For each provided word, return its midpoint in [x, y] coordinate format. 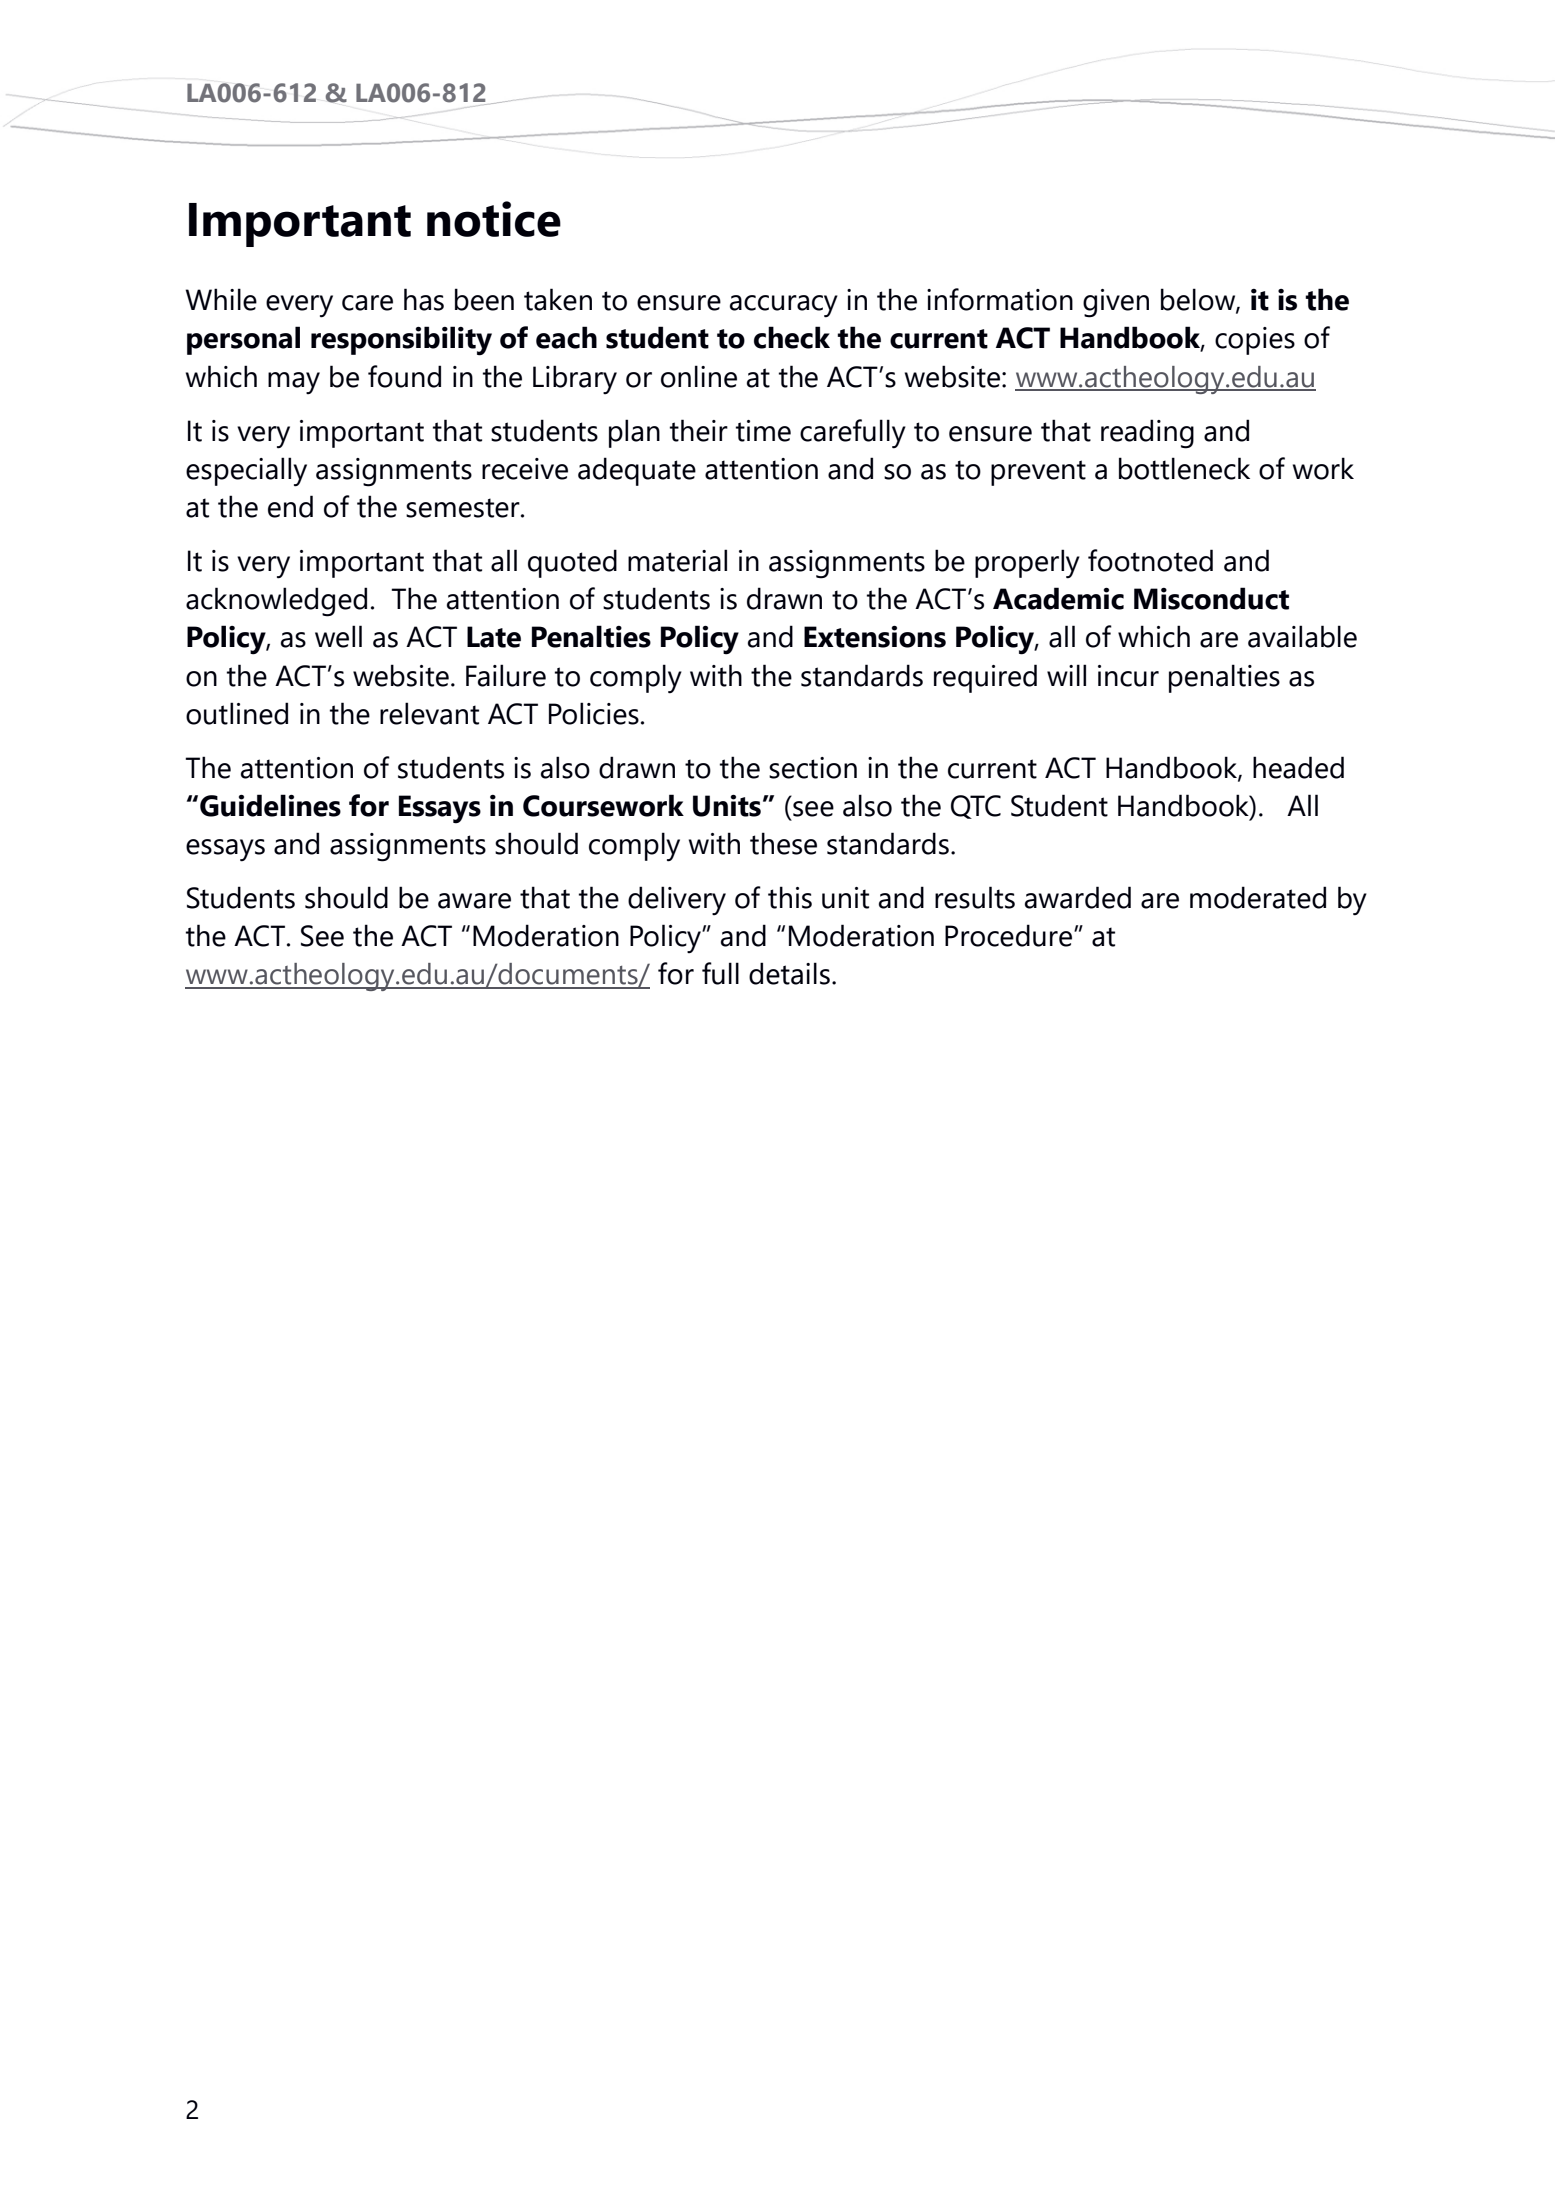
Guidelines [270, 805]
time [763, 431]
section [813, 768]
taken [558, 299]
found [404, 376]
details [789, 973]
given [1116, 303]
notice [494, 219]
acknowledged [276, 602]
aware [474, 901]
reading [1147, 434]
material [677, 560]
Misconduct [1211, 598]
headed [1298, 767]
